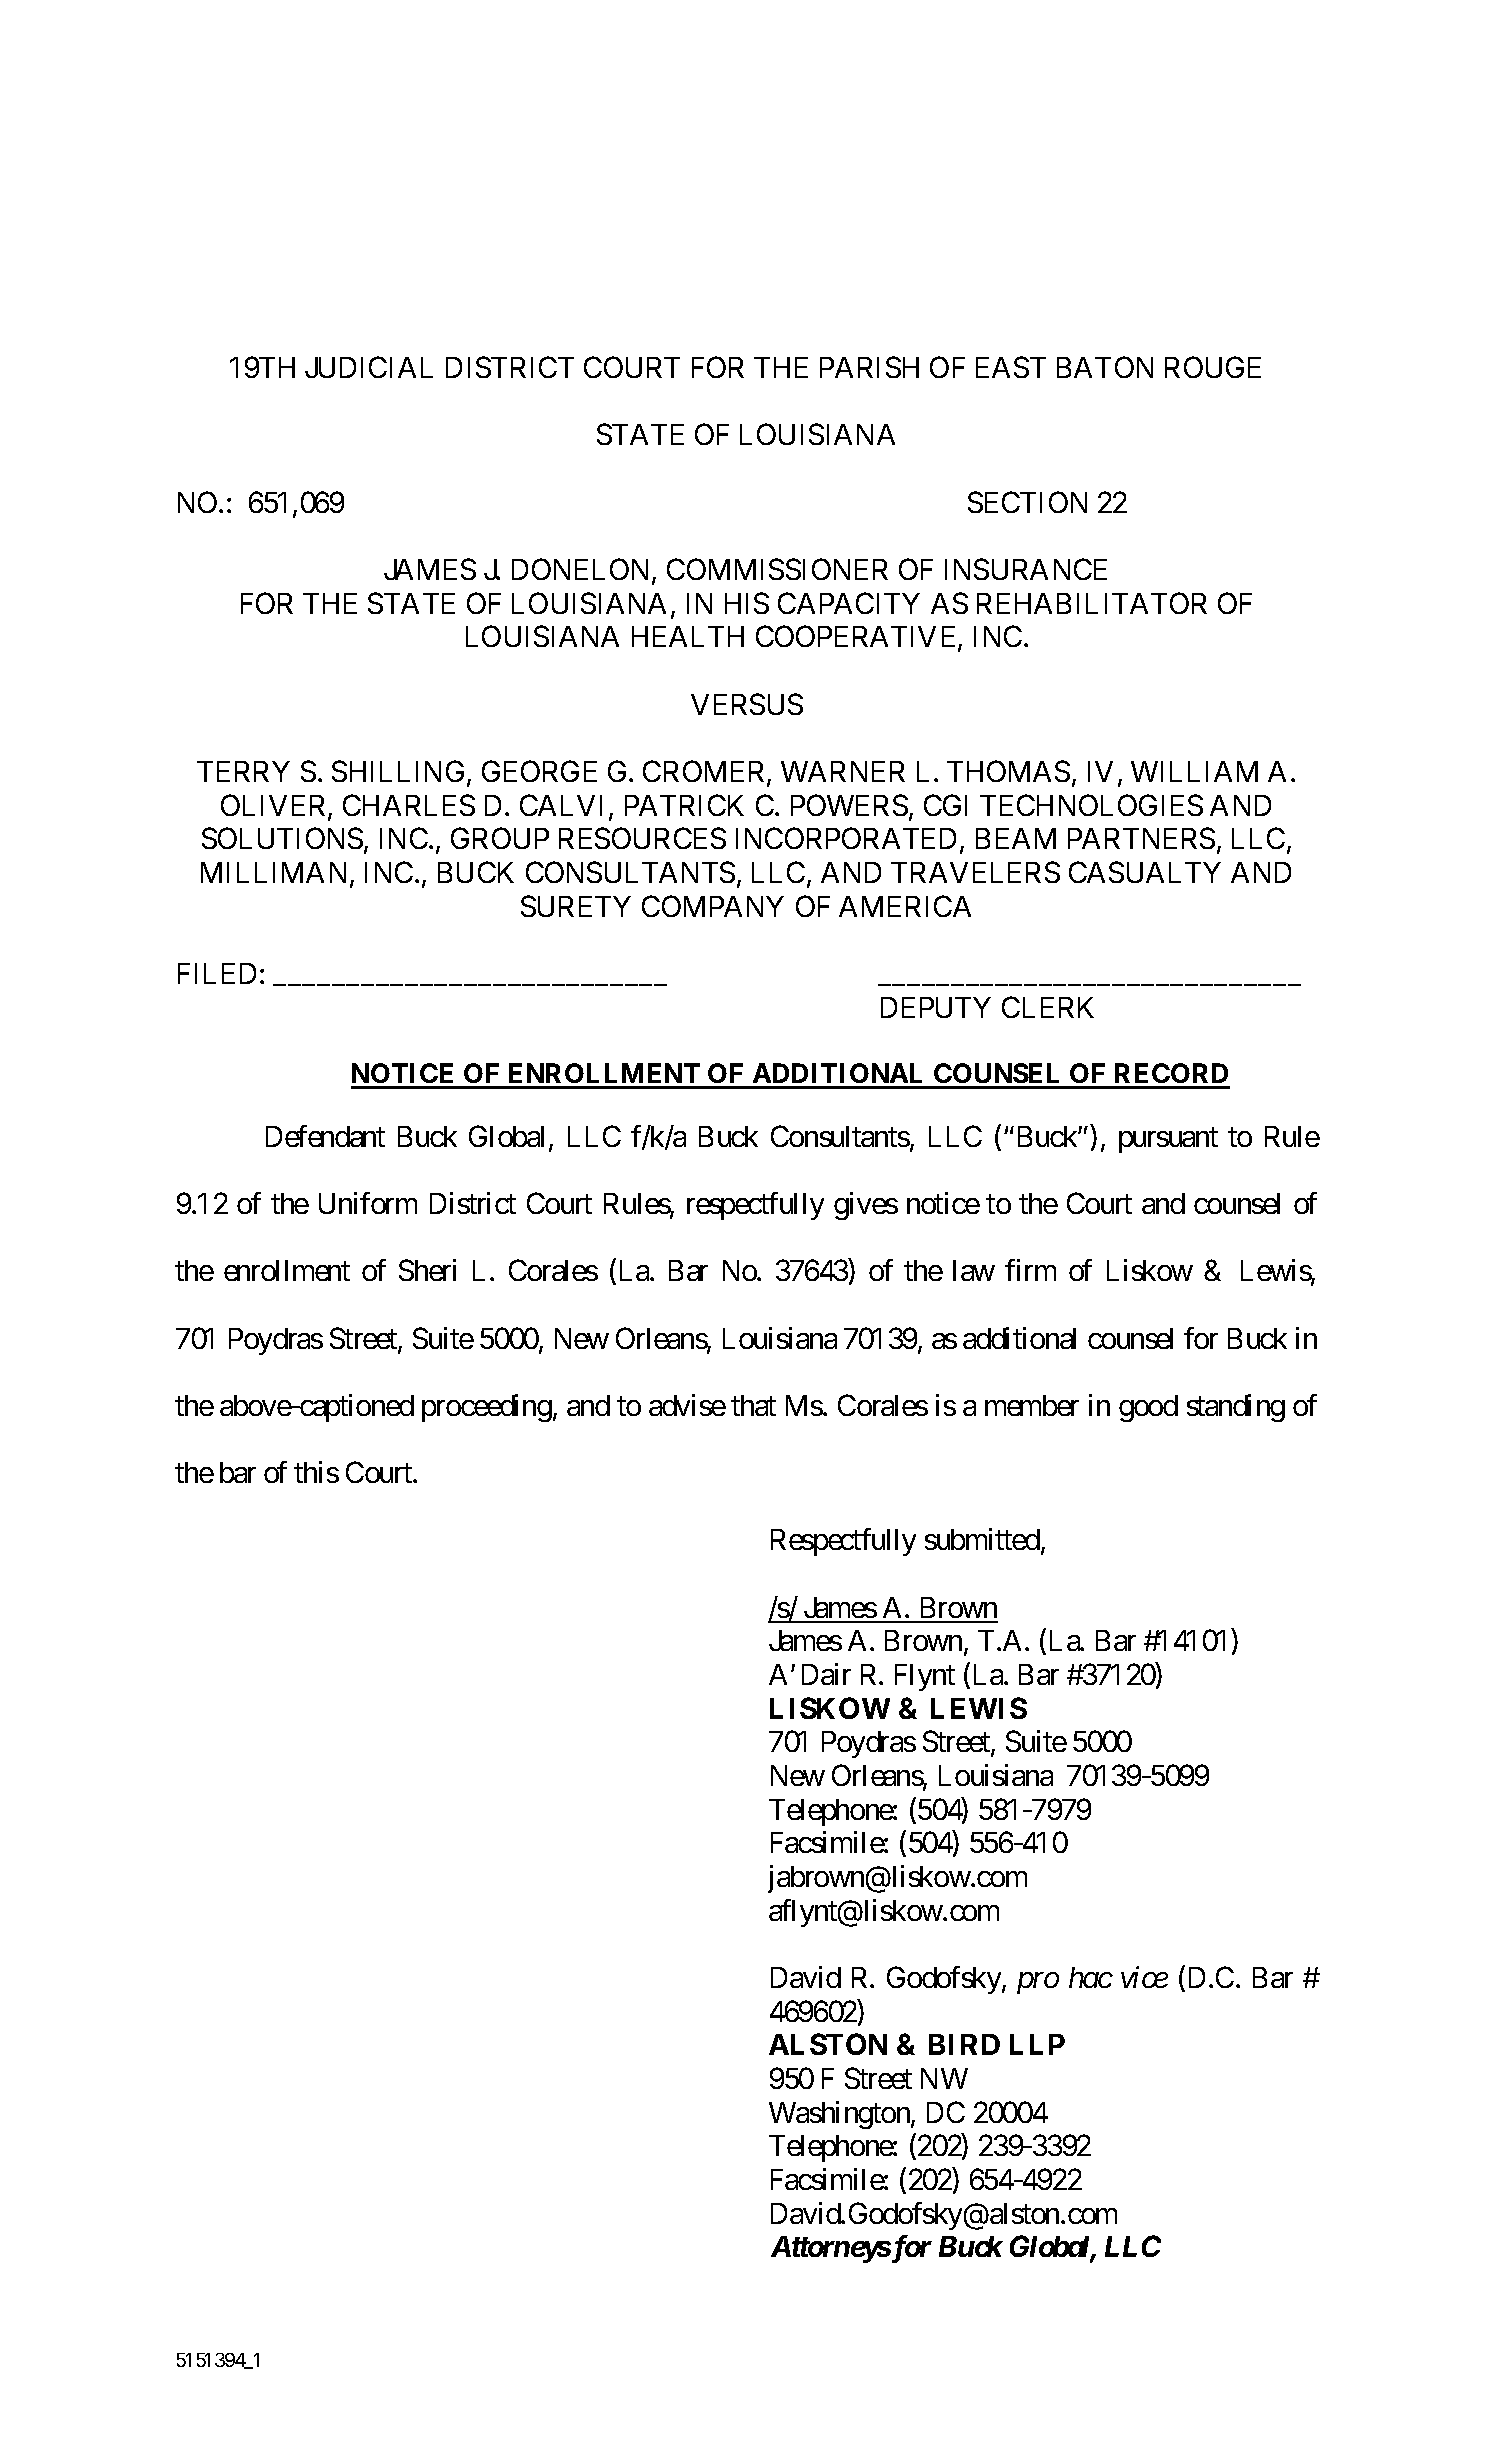 The width and height of the image is (1493, 2459). I want to click on hac, so click(1090, 1977).
